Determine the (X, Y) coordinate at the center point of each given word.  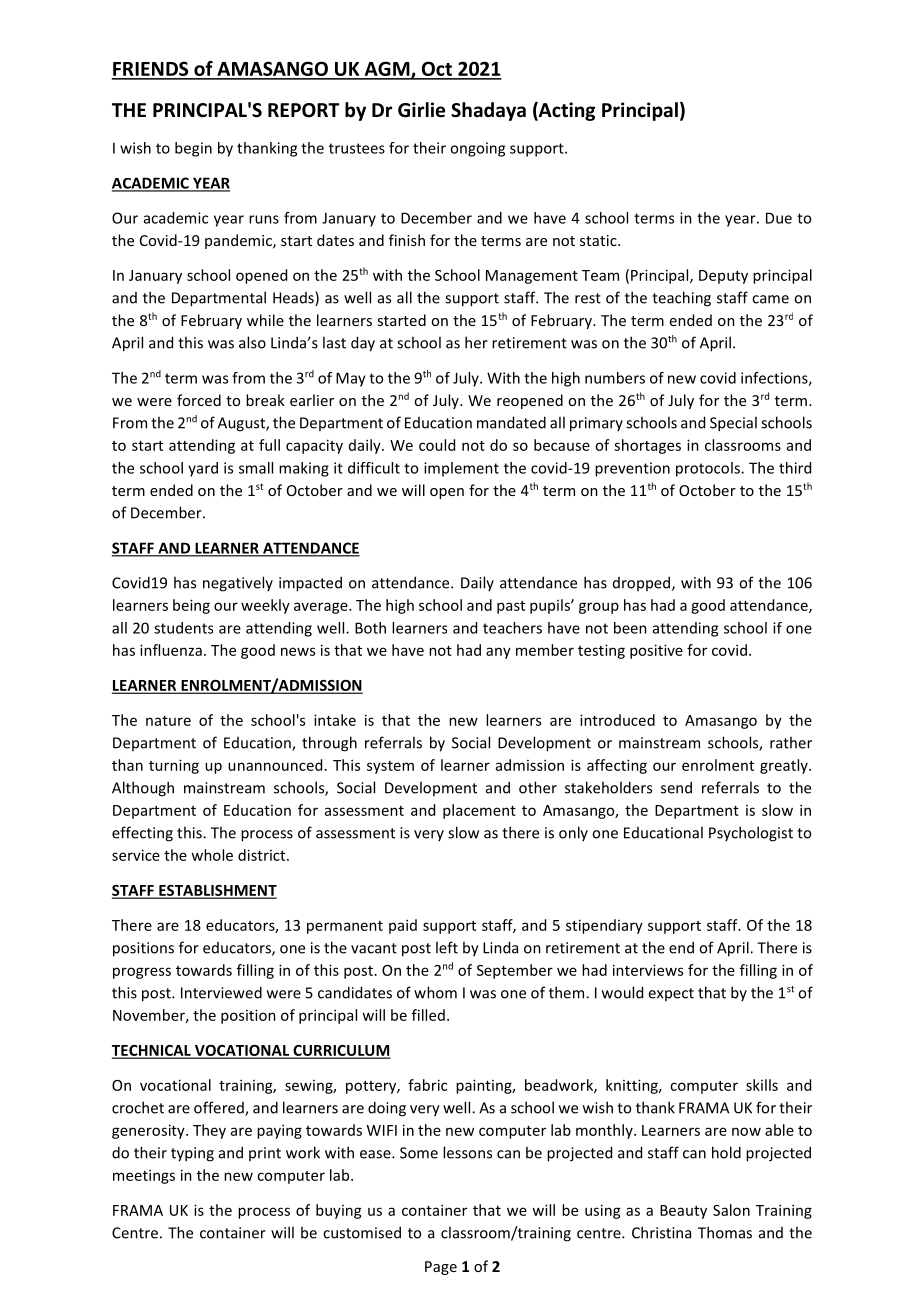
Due (779, 218)
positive (656, 651)
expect (671, 994)
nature (168, 721)
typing (192, 1154)
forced (199, 400)
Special (733, 424)
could (437, 445)
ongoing (477, 149)
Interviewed (221, 992)
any (498, 653)
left (447, 947)
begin (193, 149)
